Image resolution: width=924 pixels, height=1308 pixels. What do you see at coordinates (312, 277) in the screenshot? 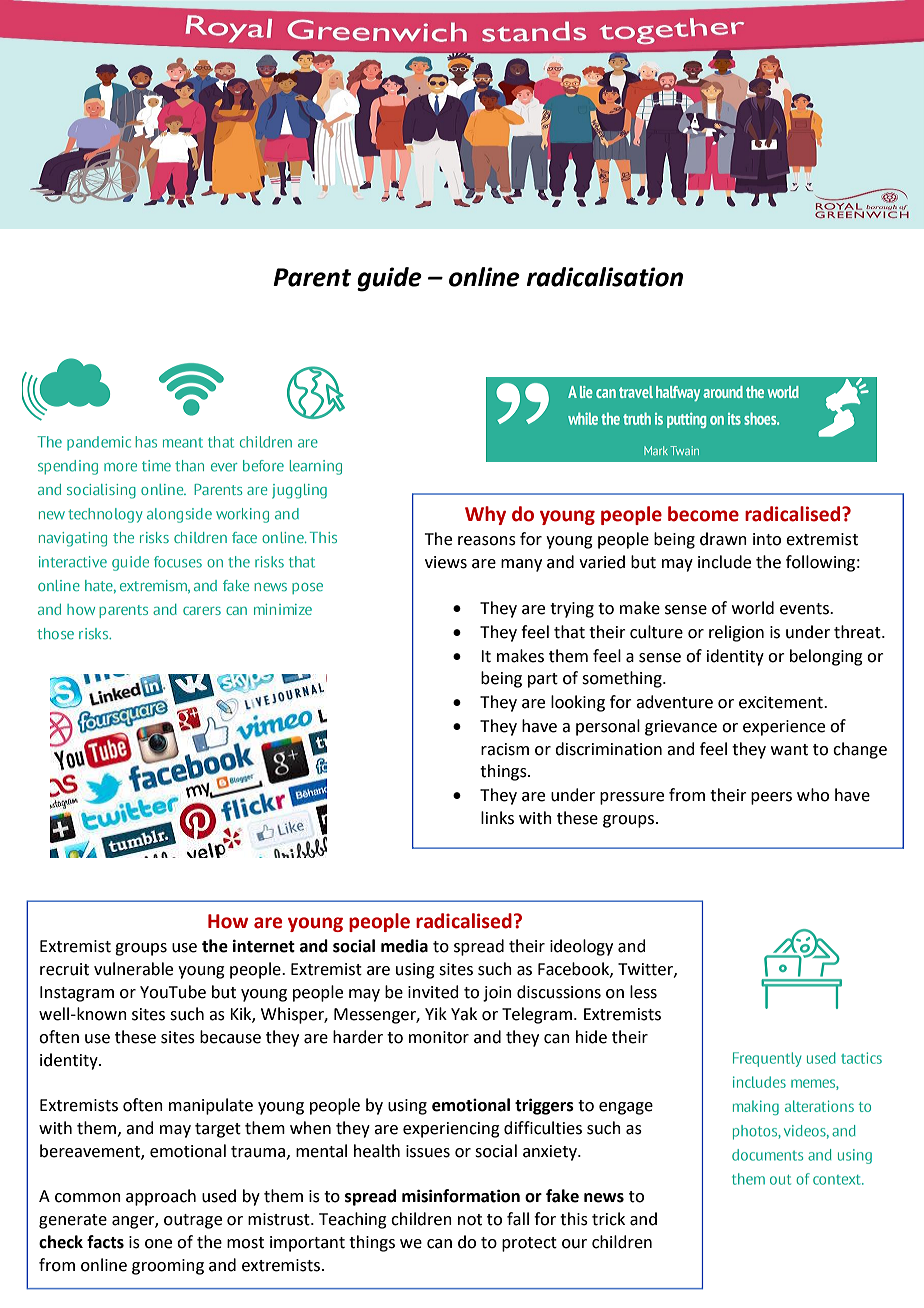
I see `Parent` at bounding box center [312, 277].
